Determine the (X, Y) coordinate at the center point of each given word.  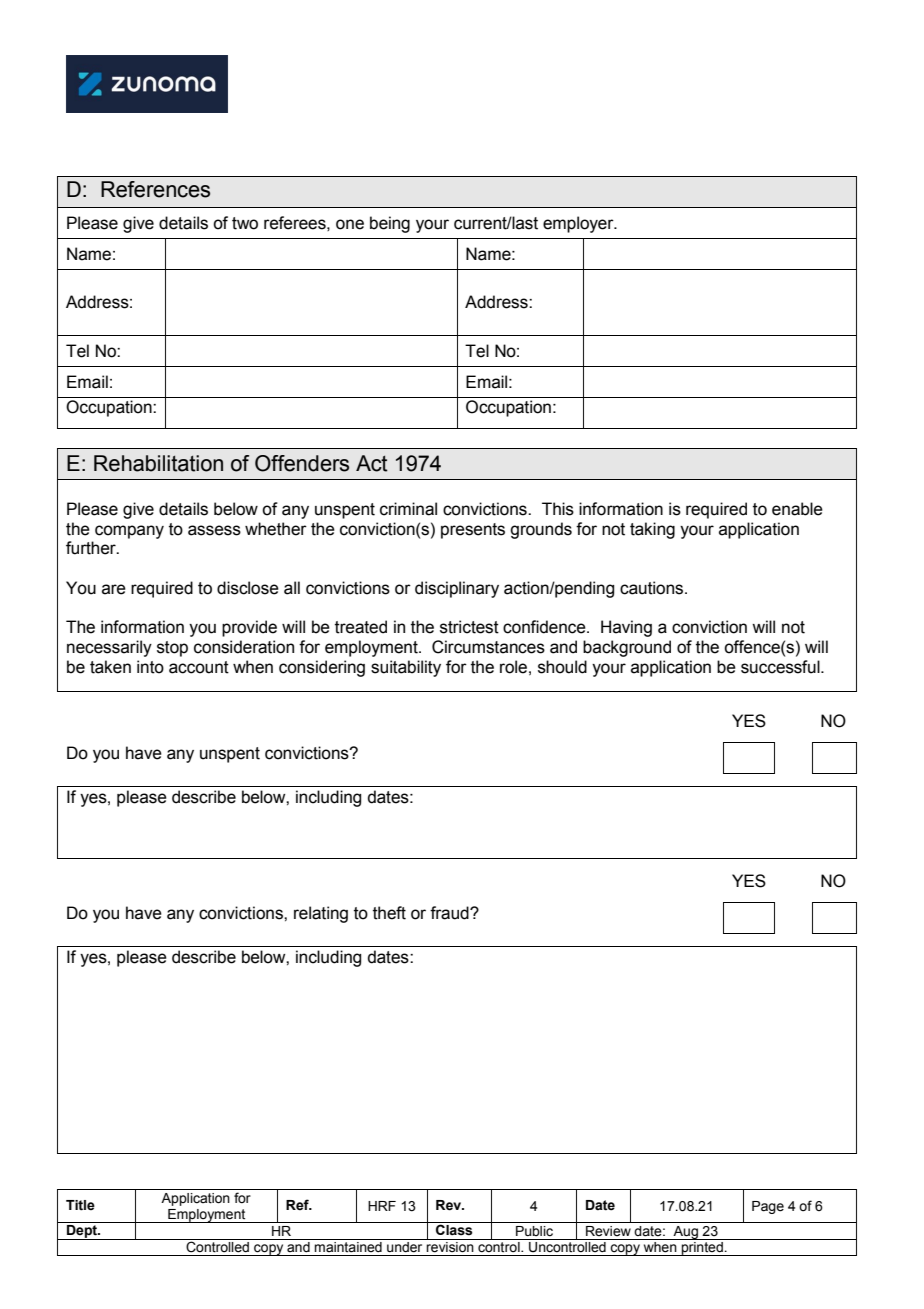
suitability (406, 668)
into (150, 667)
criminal (408, 509)
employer (579, 224)
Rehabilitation (158, 463)
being (390, 224)
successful (781, 667)
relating (321, 914)
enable (797, 509)
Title (80, 1205)
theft (389, 913)
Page (768, 1207)
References (155, 189)
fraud (450, 913)
